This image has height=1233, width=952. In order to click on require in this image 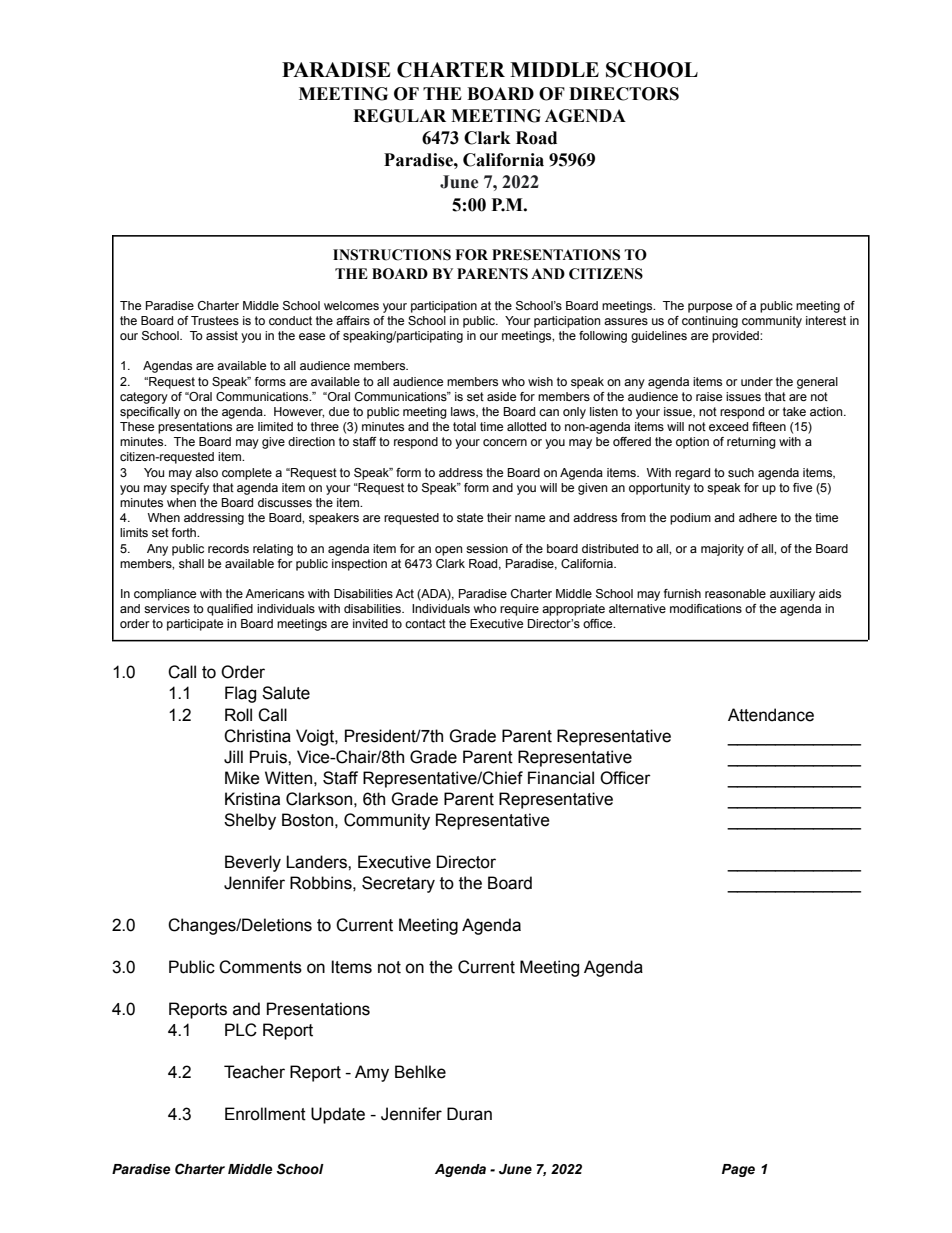, I will do `click(519, 610)`.
